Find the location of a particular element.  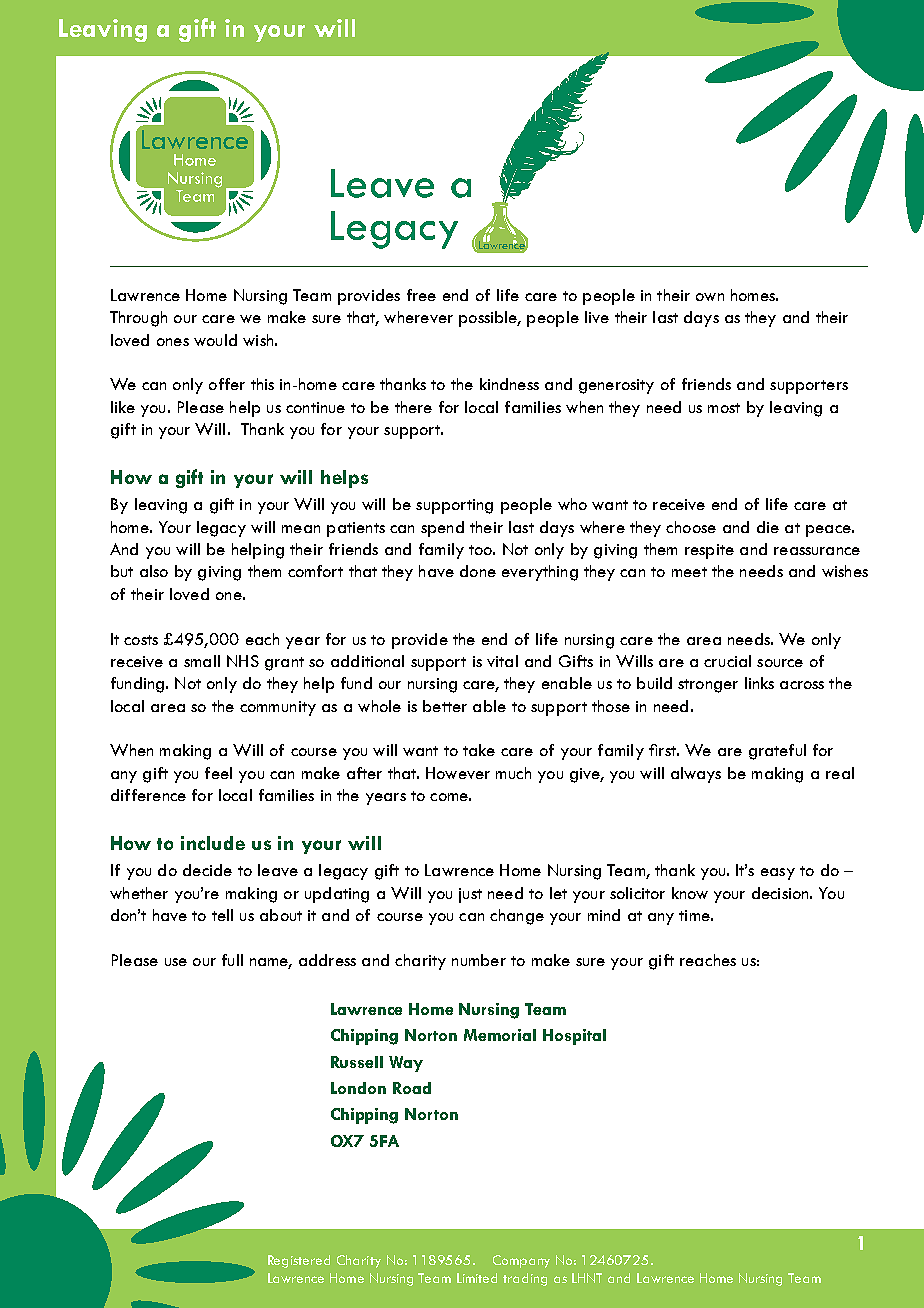

possible is located at coordinates (489, 319).
